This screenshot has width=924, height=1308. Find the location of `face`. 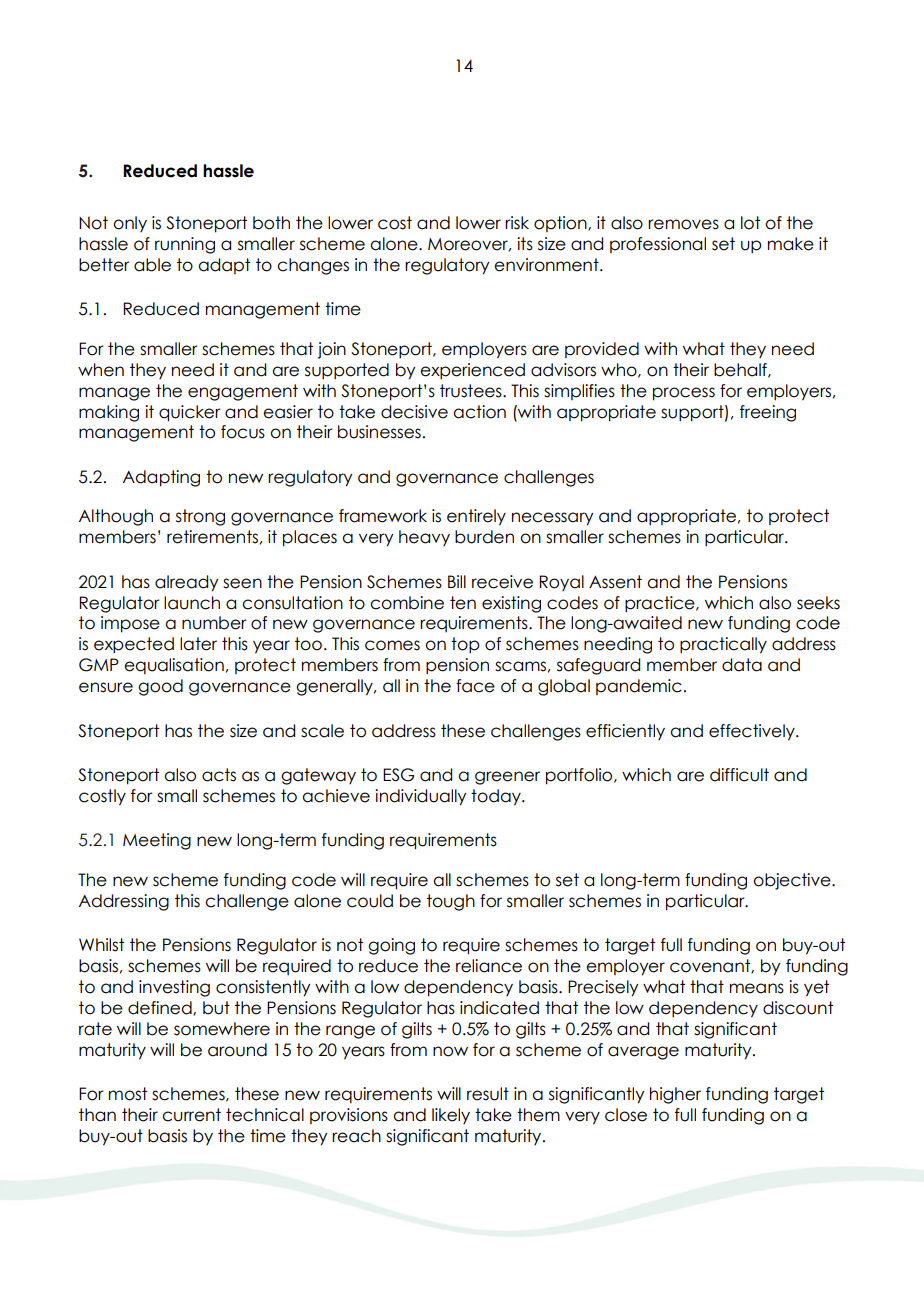

face is located at coordinates (475, 686).
